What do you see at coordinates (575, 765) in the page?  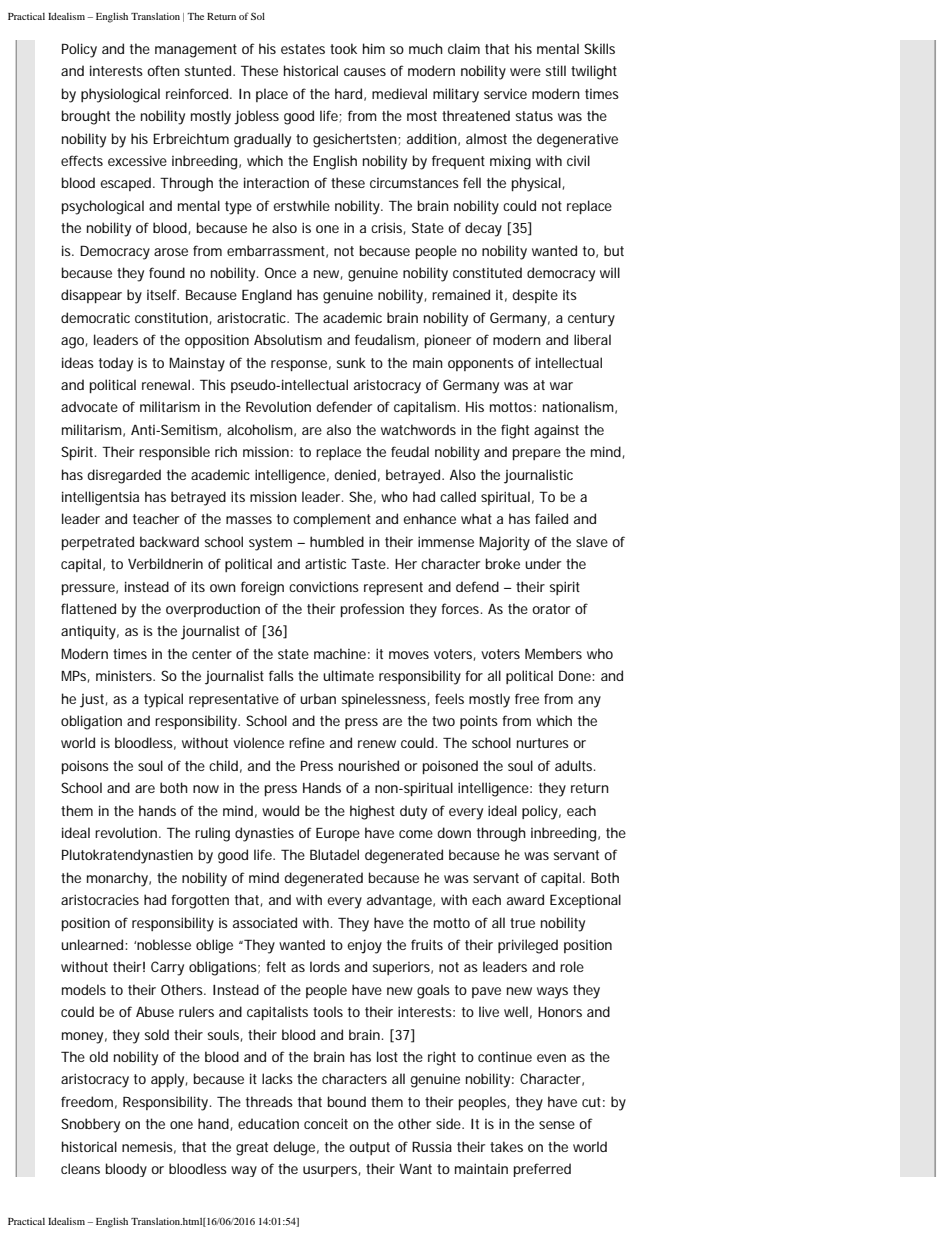 I see `adults` at bounding box center [575, 765].
